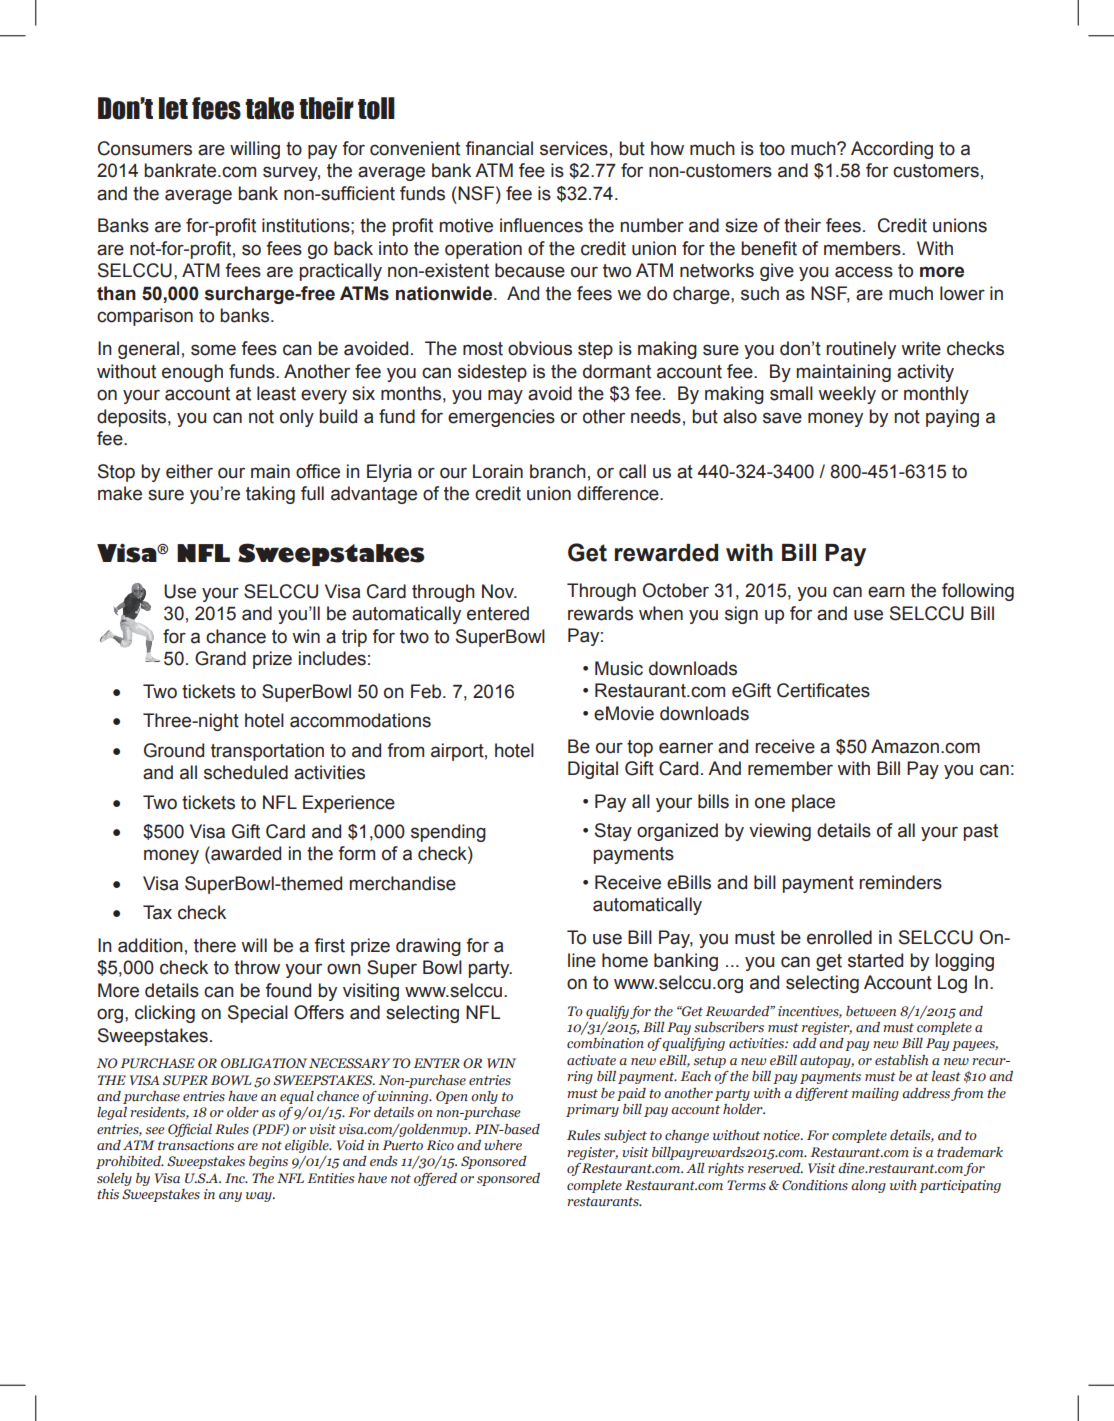 This page has width=1114, height=1421. Describe the element at coordinates (574, 148) in the page. I see `services` at that location.
